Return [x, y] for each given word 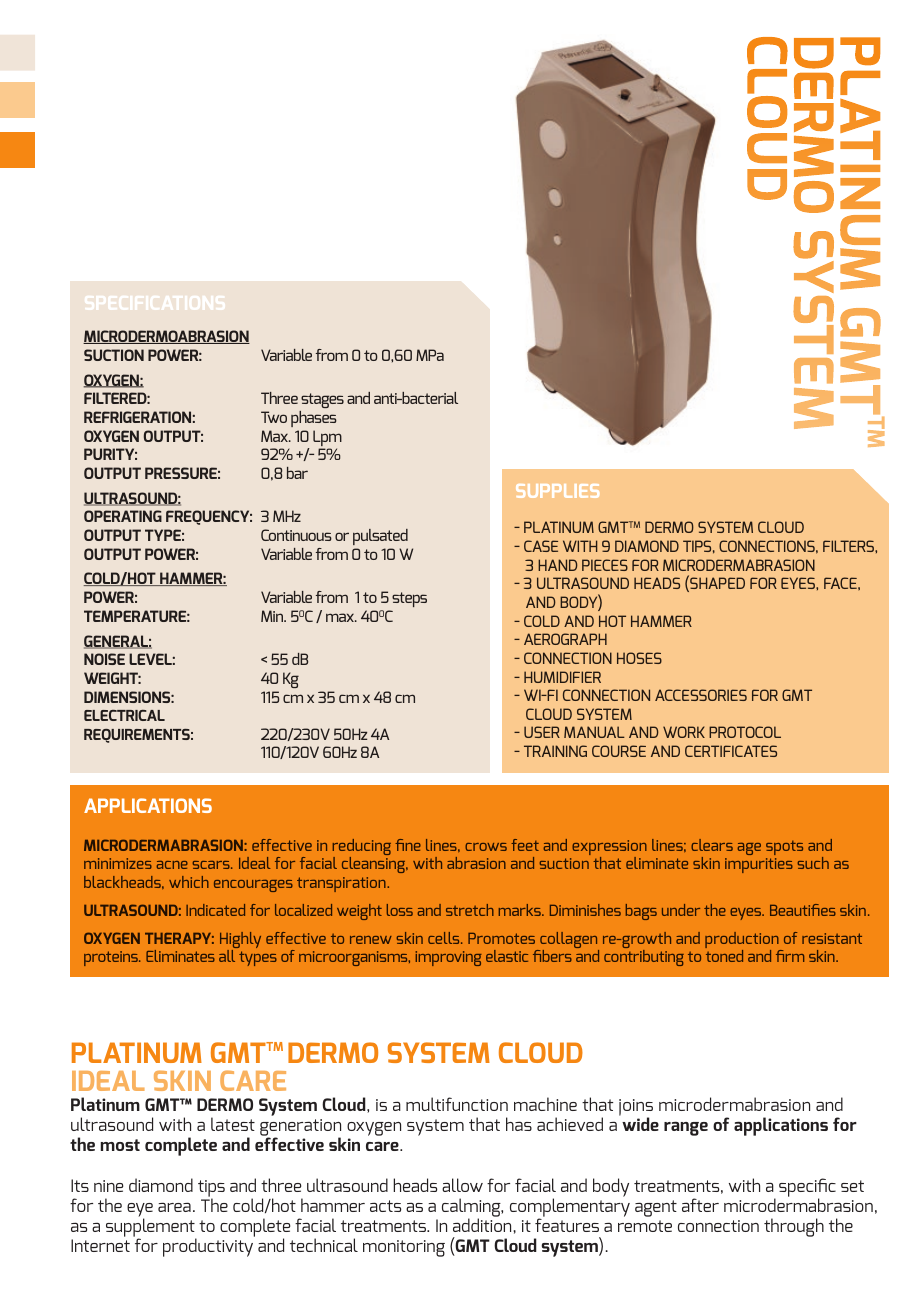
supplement [151, 1229]
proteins [112, 958]
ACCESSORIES [701, 695]
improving [449, 958]
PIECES [605, 565]
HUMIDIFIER [562, 677]
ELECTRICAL [124, 715]
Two [274, 417]
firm [790, 956]
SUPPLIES [557, 491]
